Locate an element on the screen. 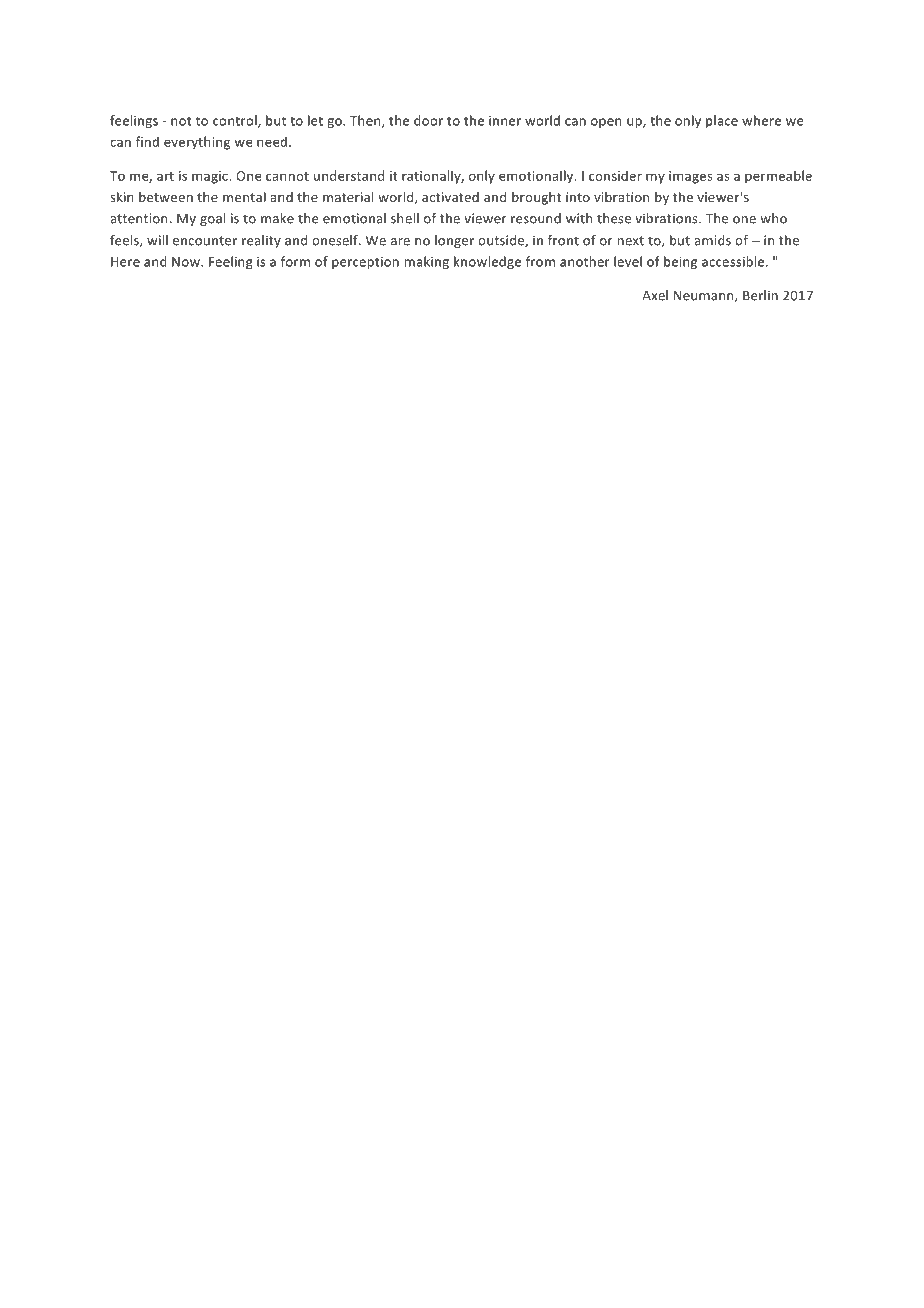 Image resolution: width=924 pixels, height=1308 pixels. form is located at coordinates (295, 261).
